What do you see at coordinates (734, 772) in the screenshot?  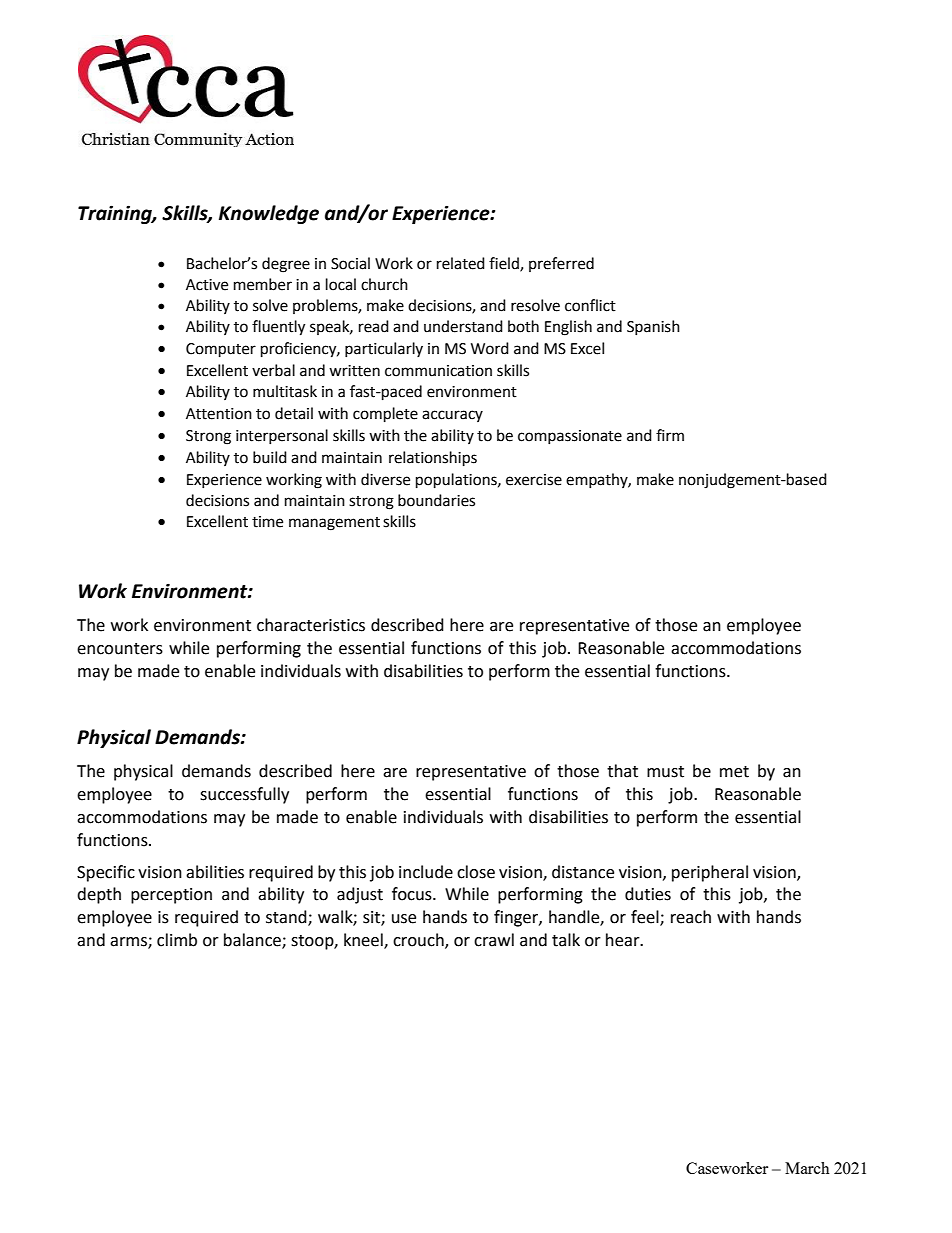 I see `met` at bounding box center [734, 772].
